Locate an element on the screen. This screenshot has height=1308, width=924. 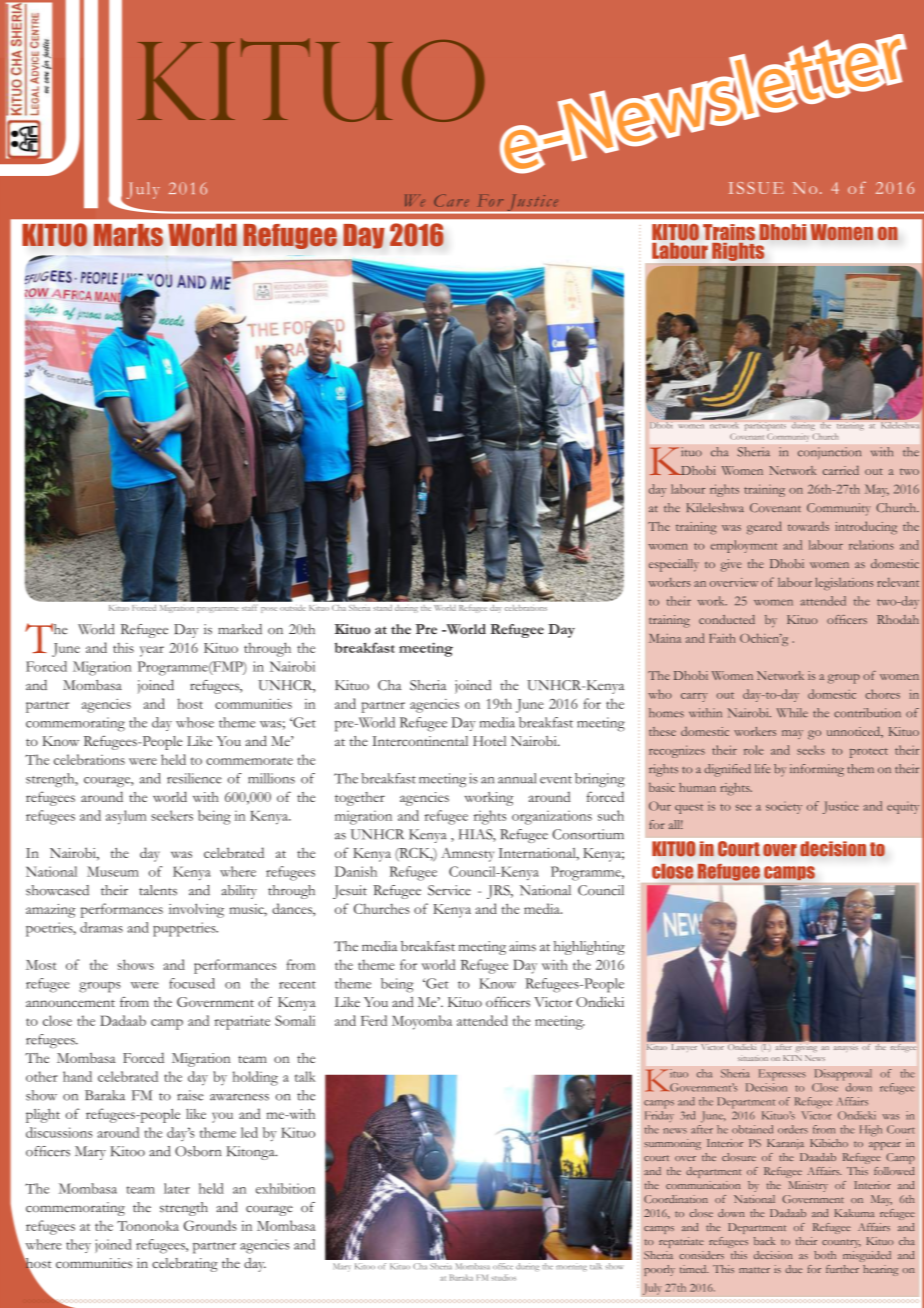
situation is located at coordinates (753, 1058).
